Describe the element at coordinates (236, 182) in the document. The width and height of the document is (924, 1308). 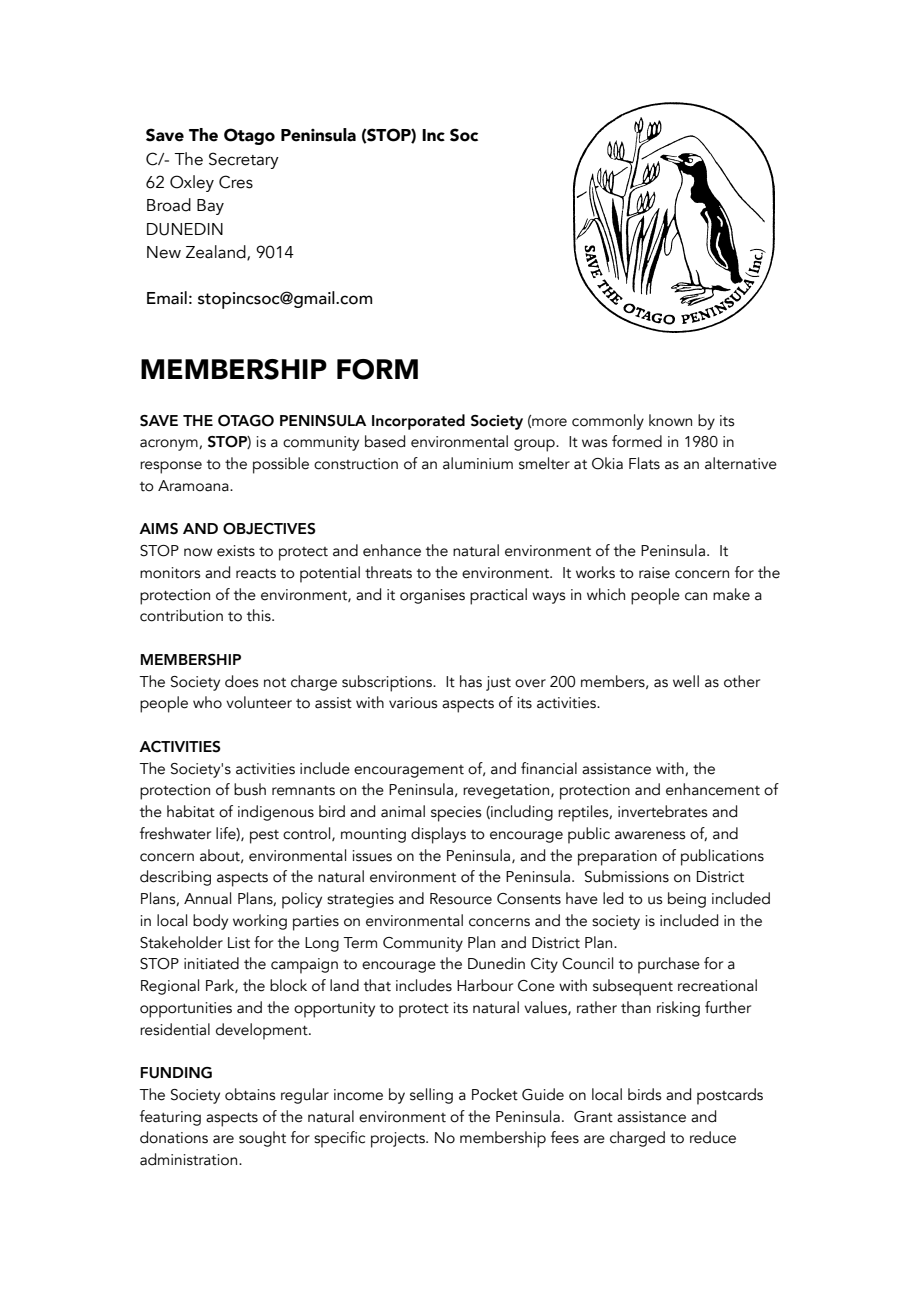
I see `Cres` at that location.
